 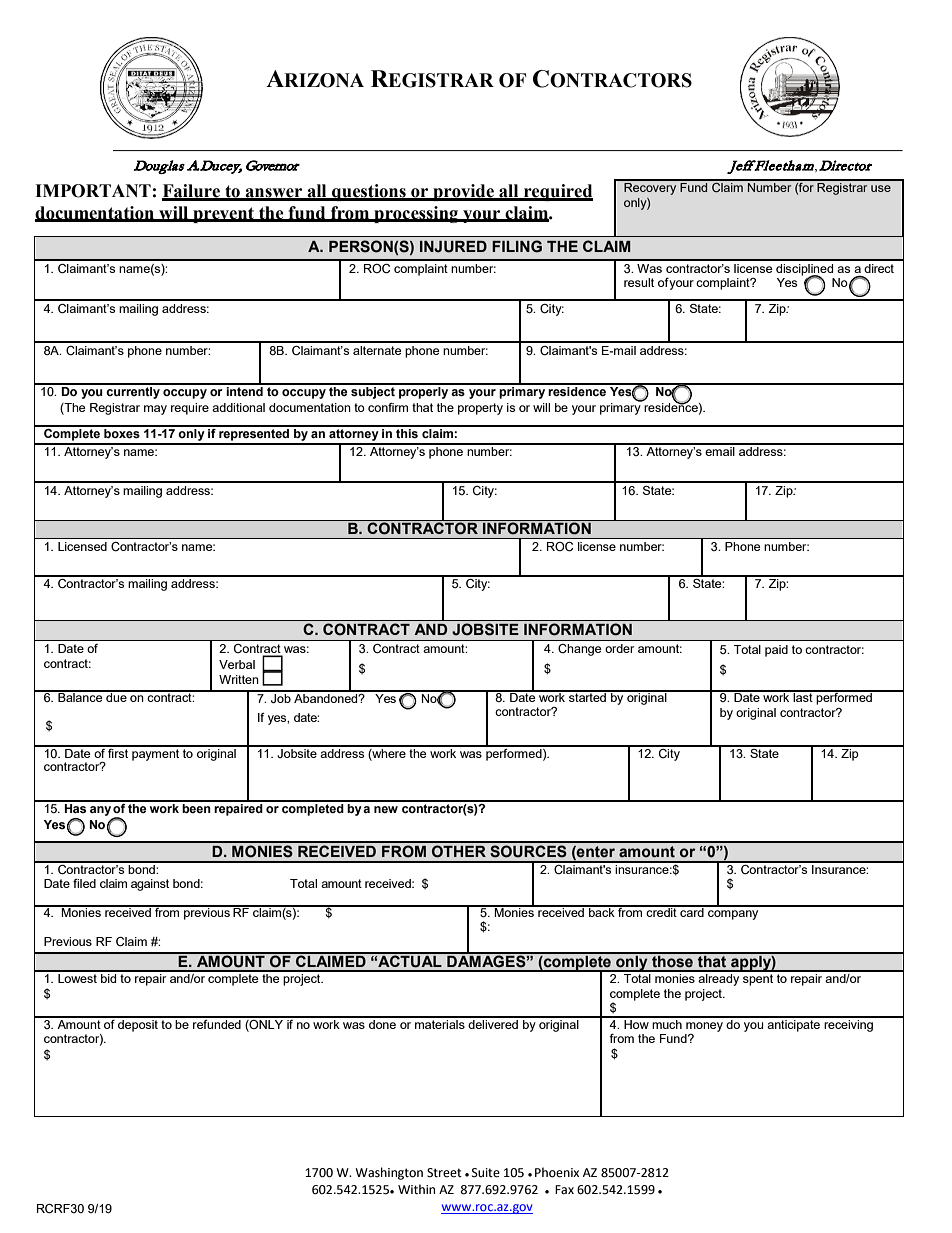 What do you see at coordinates (150, 885) in the screenshot?
I see `against` at bounding box center [150, 885].
